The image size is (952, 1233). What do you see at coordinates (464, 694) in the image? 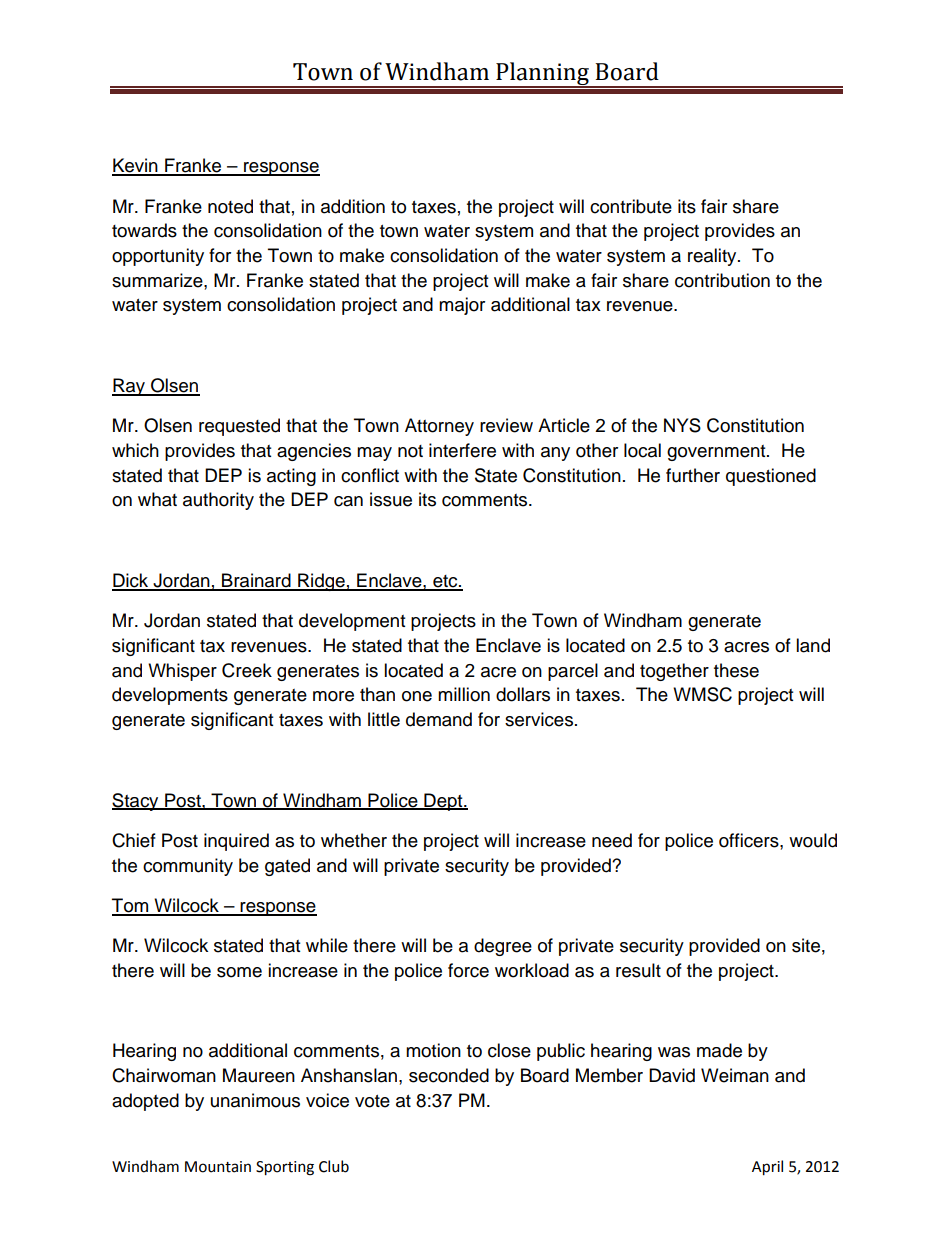
I see `million` at bounding box center [464, 694].
